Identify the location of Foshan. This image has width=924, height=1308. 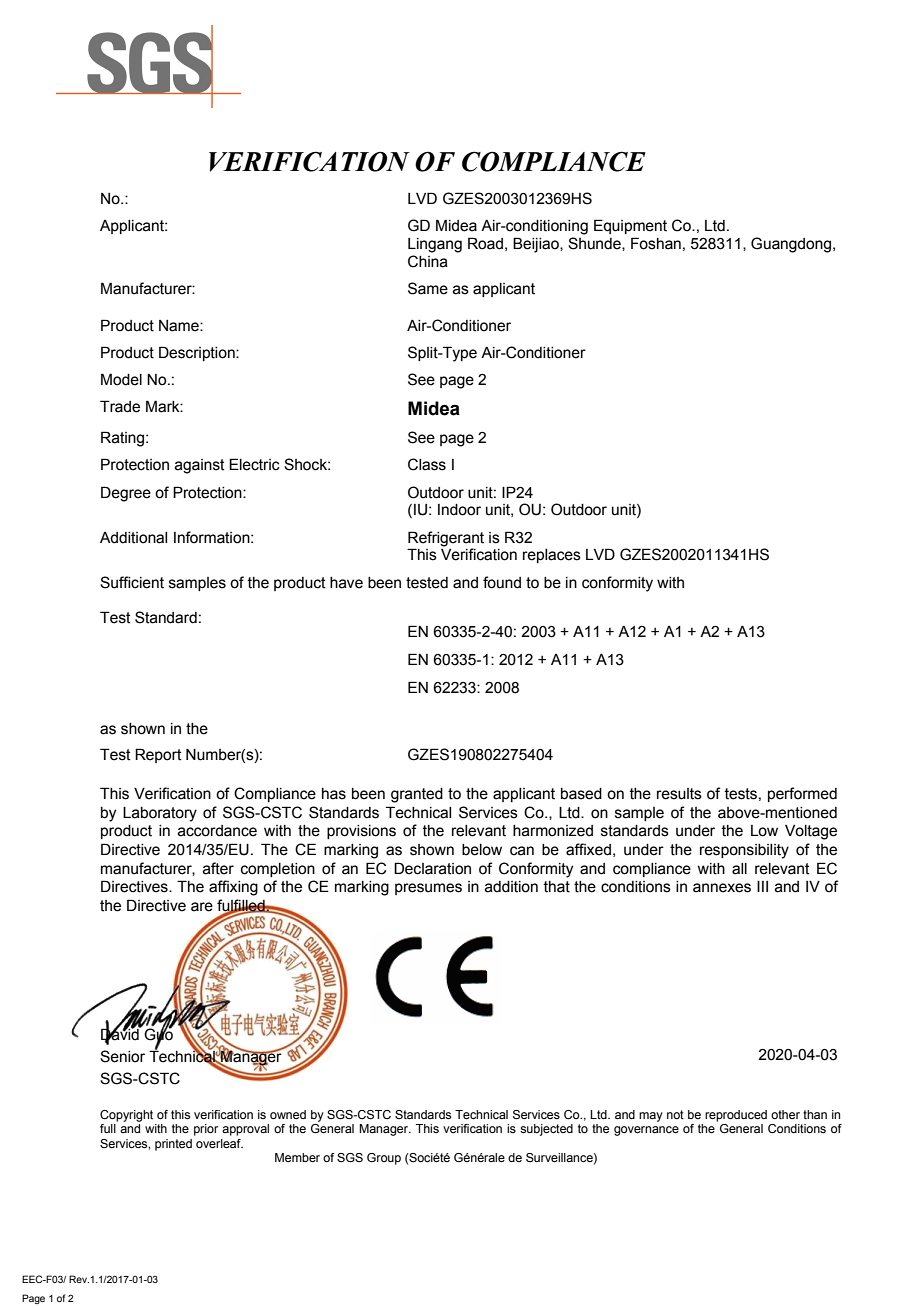
(656, 243).
